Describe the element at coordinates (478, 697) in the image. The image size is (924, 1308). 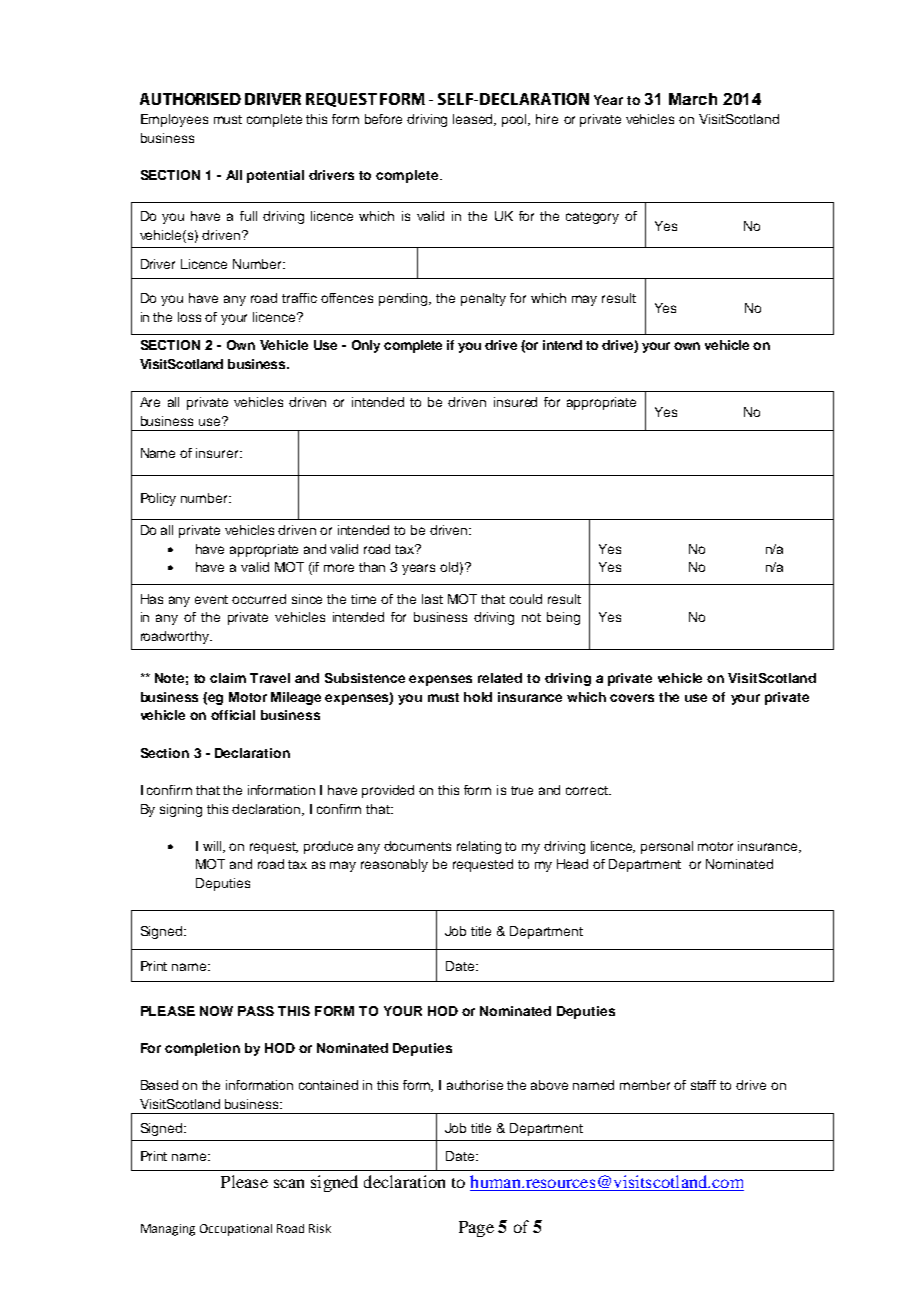
I see `hold` at that location.
